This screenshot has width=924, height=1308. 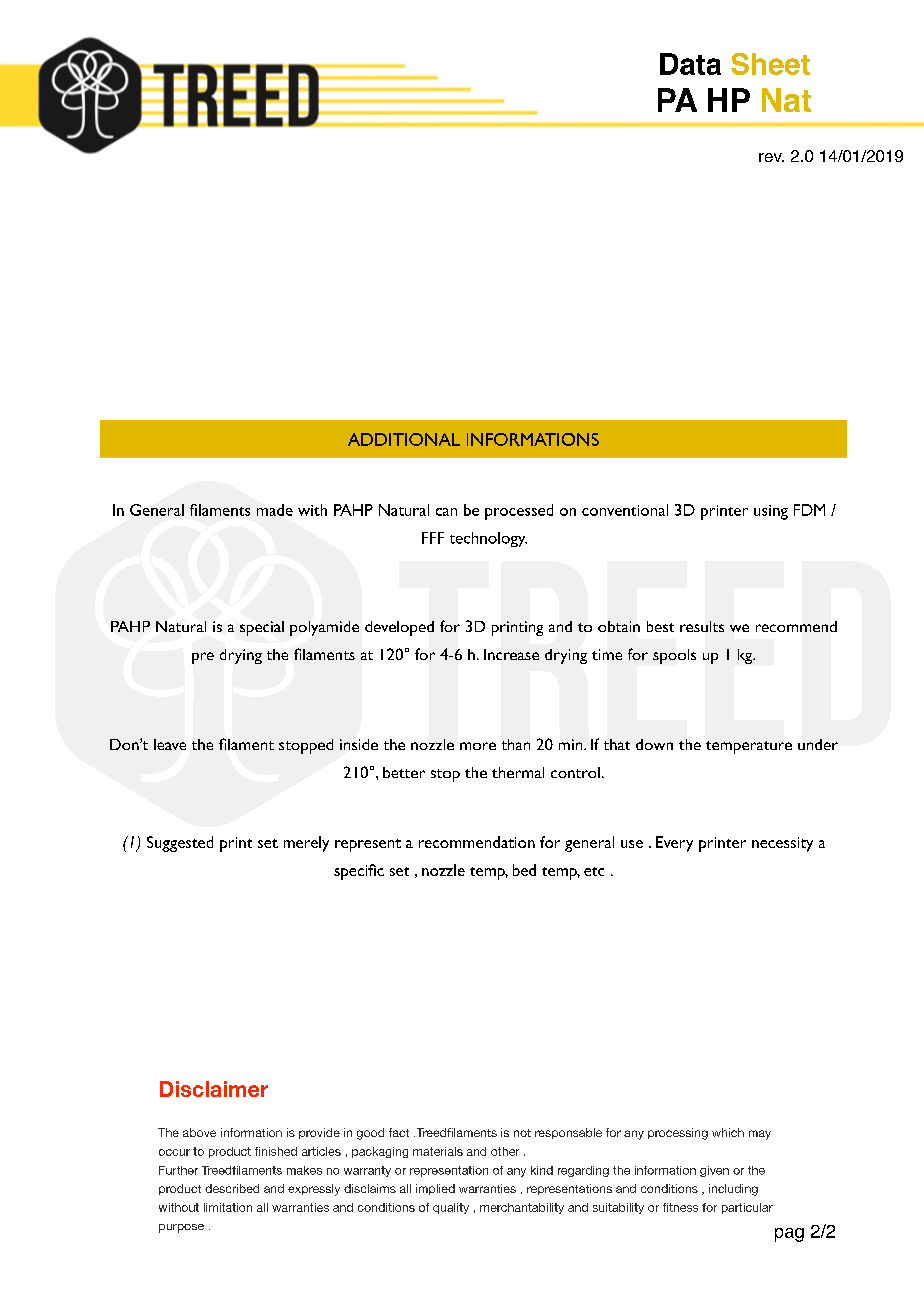 I want to click on Increase, so click(x=511, y=654).
